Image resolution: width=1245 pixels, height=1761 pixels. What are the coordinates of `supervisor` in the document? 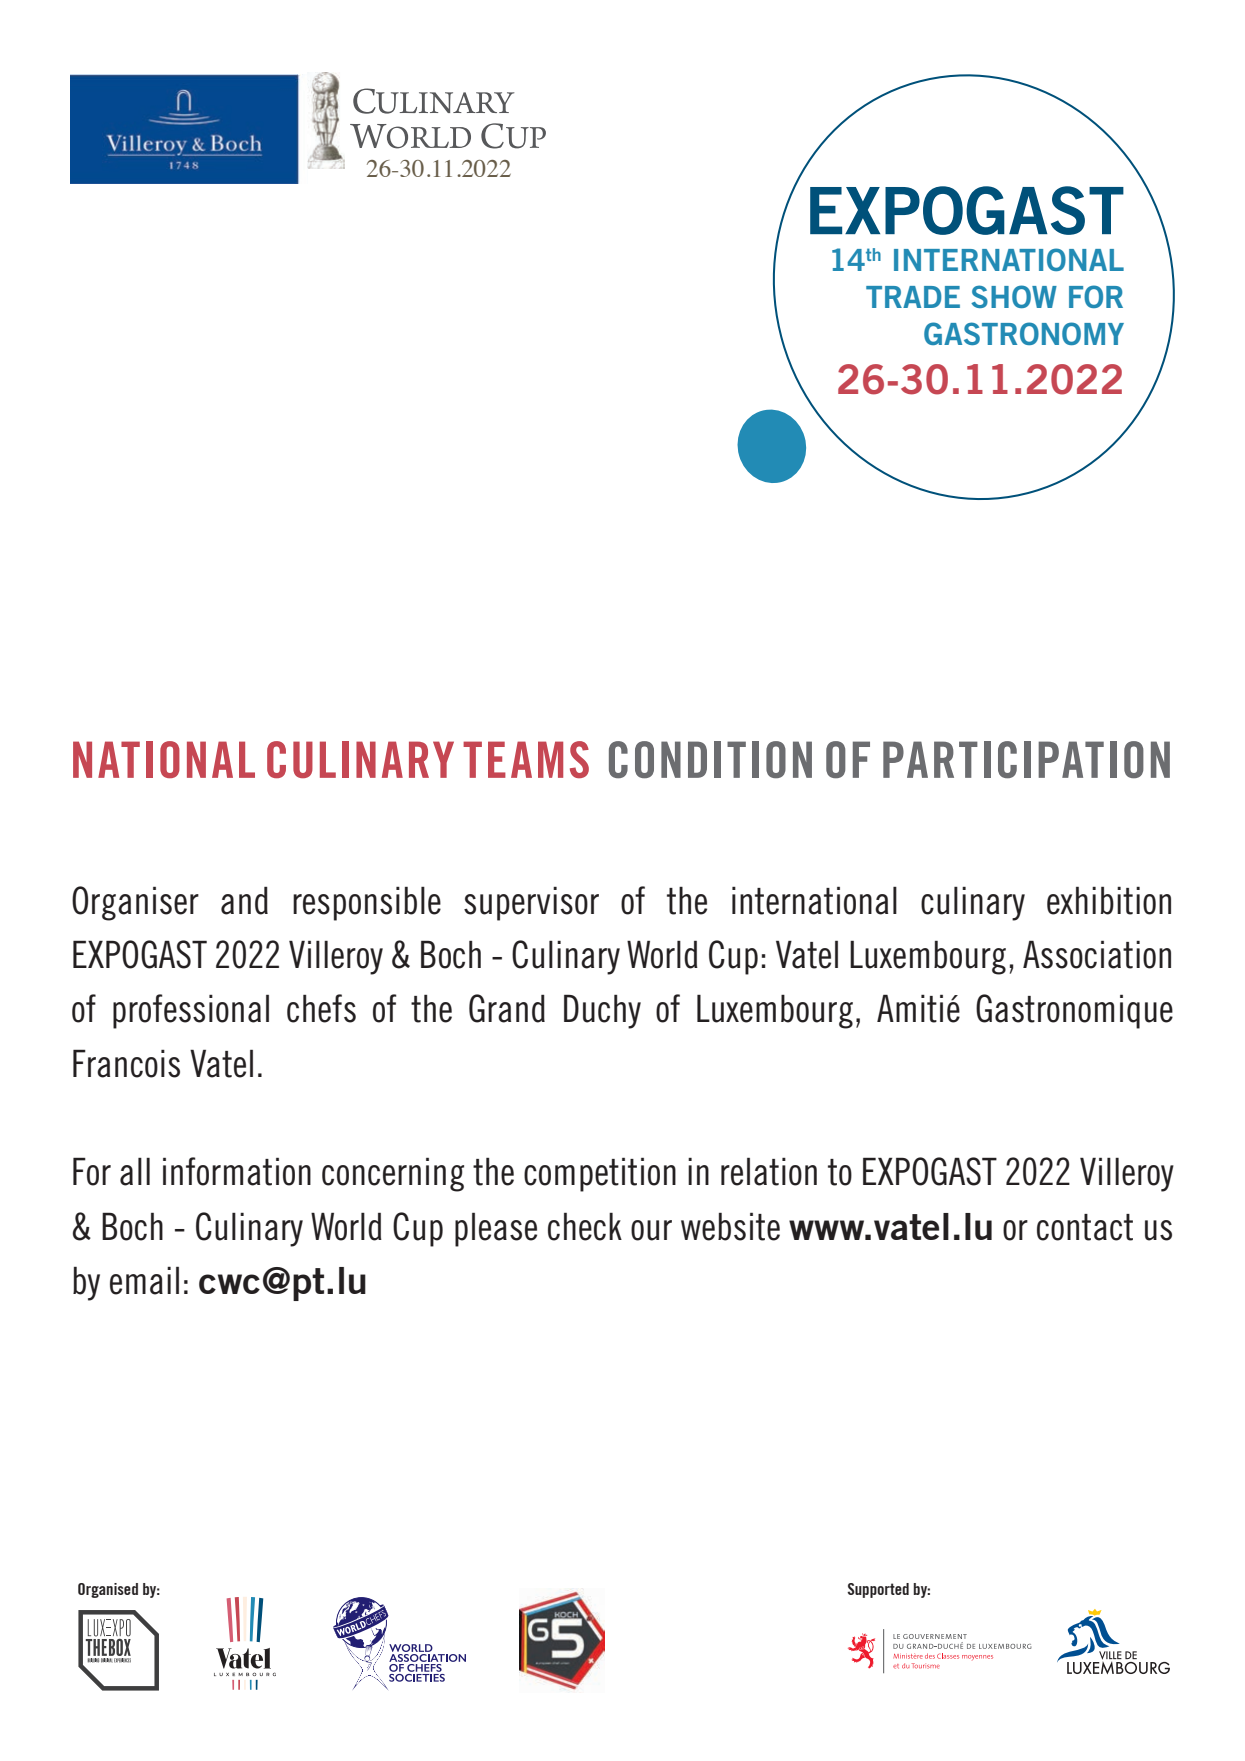 It's located at (531, 904).
